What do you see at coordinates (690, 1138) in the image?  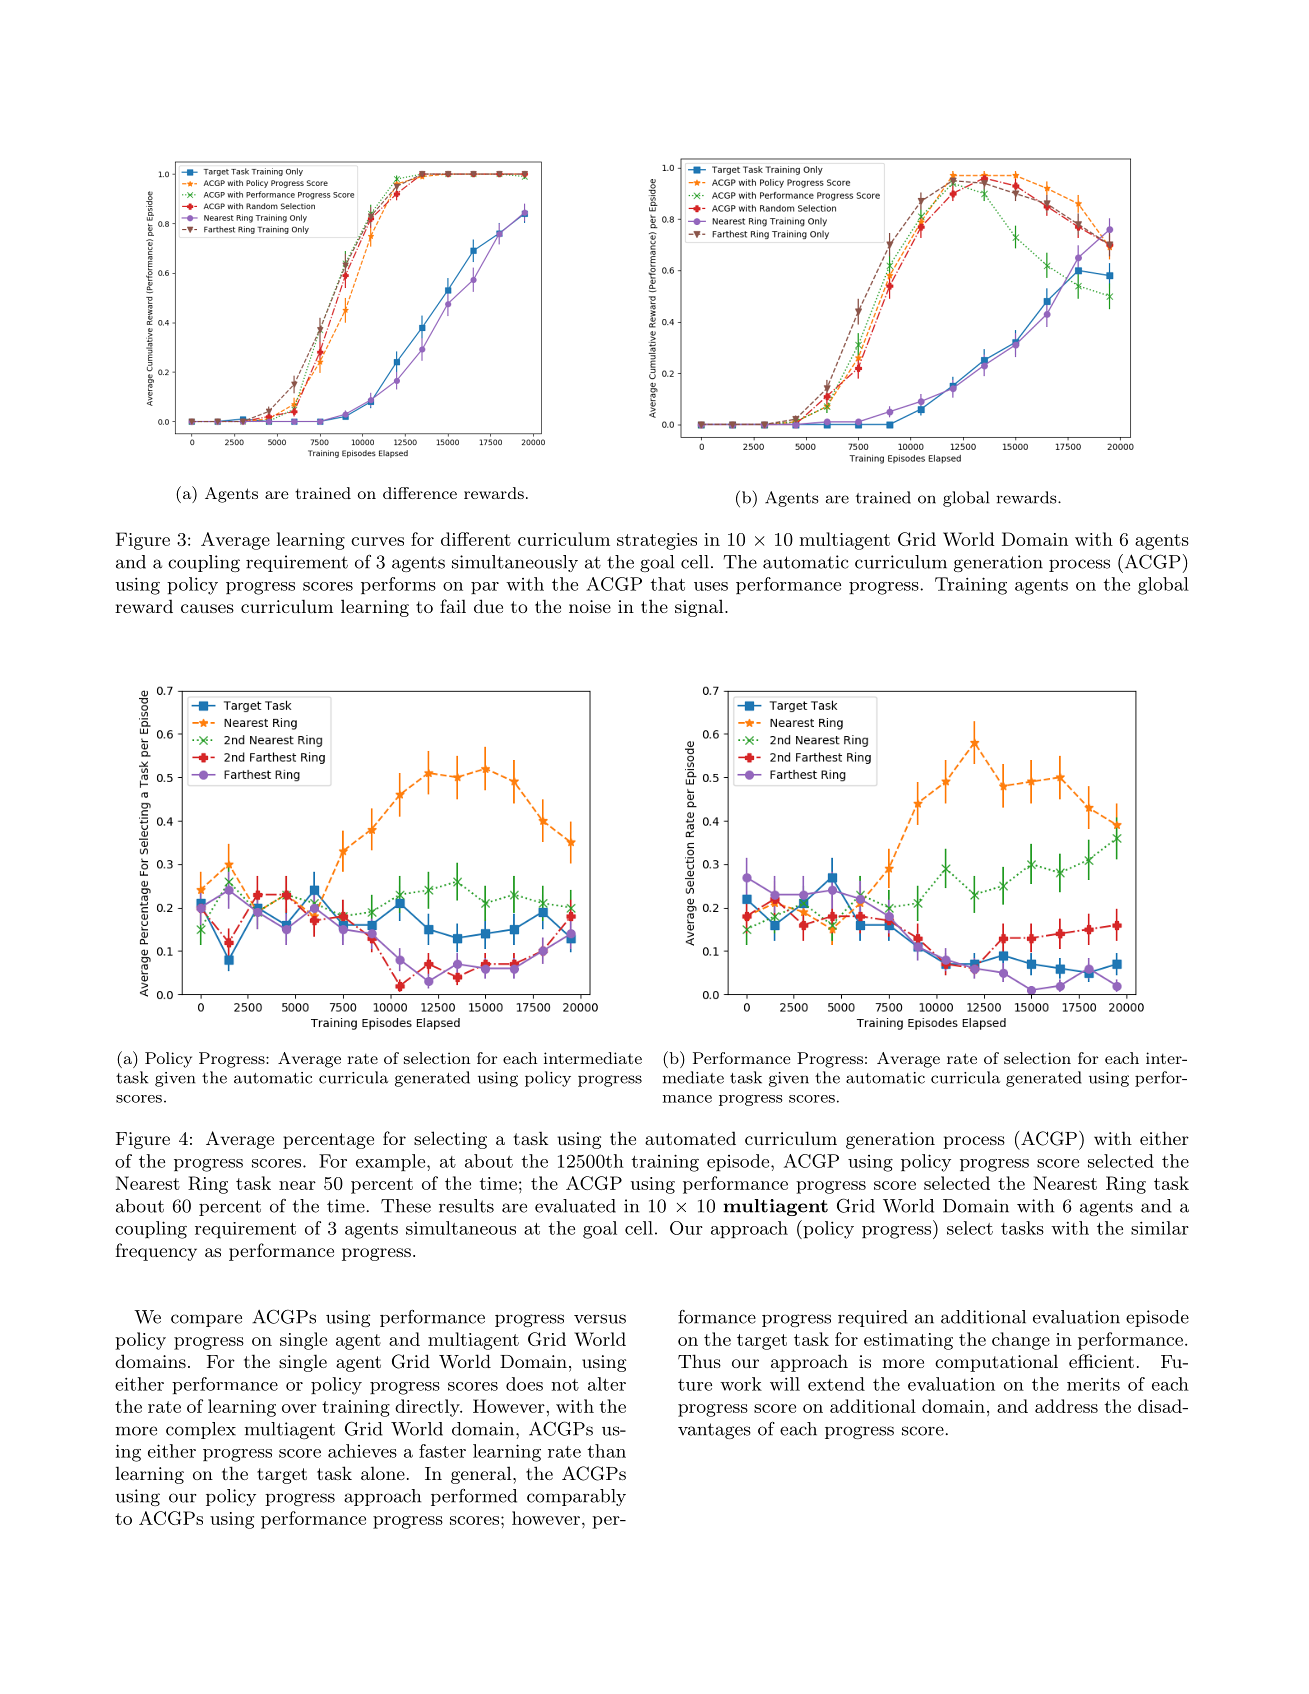 I see `automated` at bounding box center [690, 1138].
